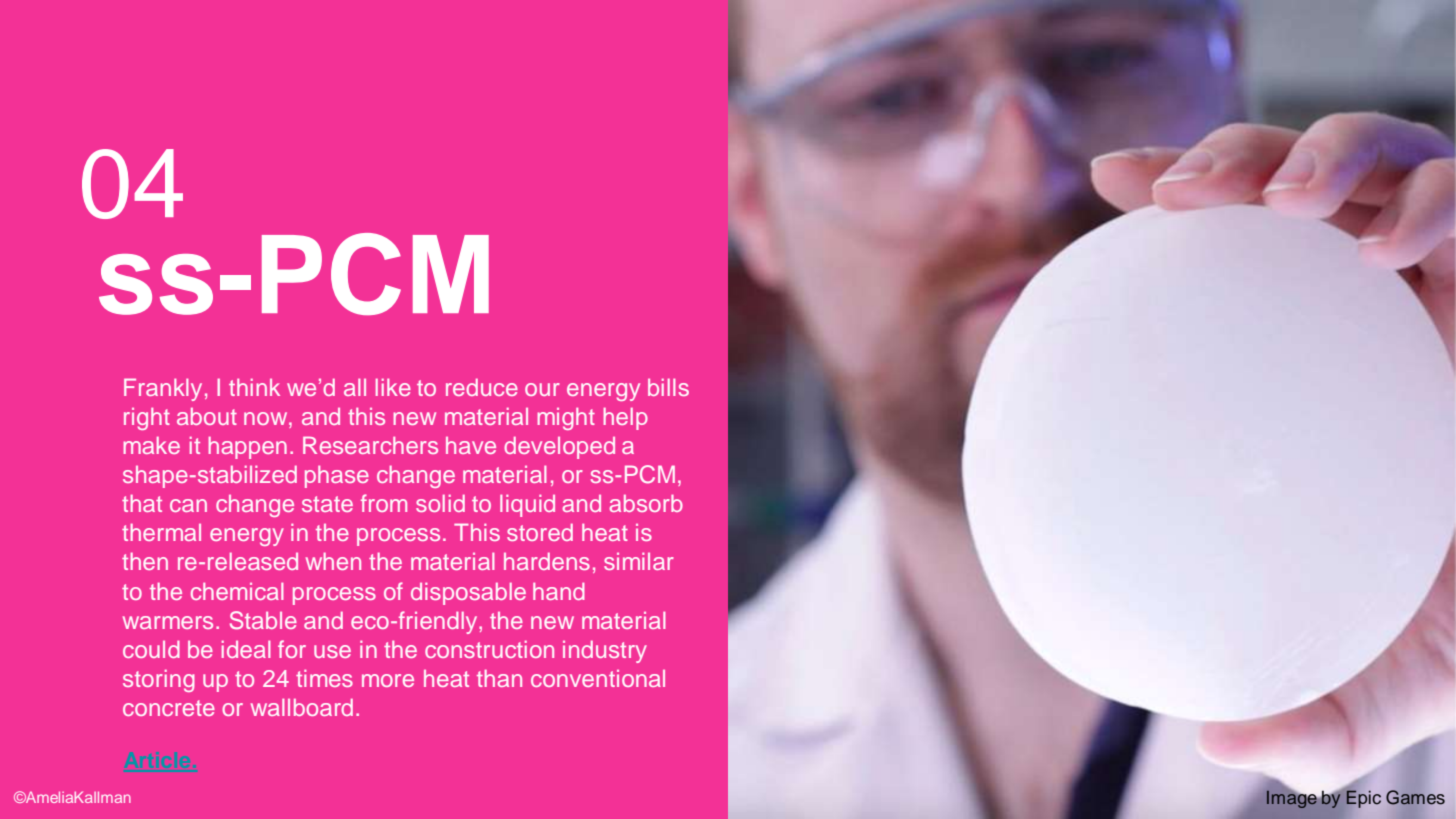 The height and width of the screenshot is (819, 1456). I want to click on Epic, so click(1363, 799).
